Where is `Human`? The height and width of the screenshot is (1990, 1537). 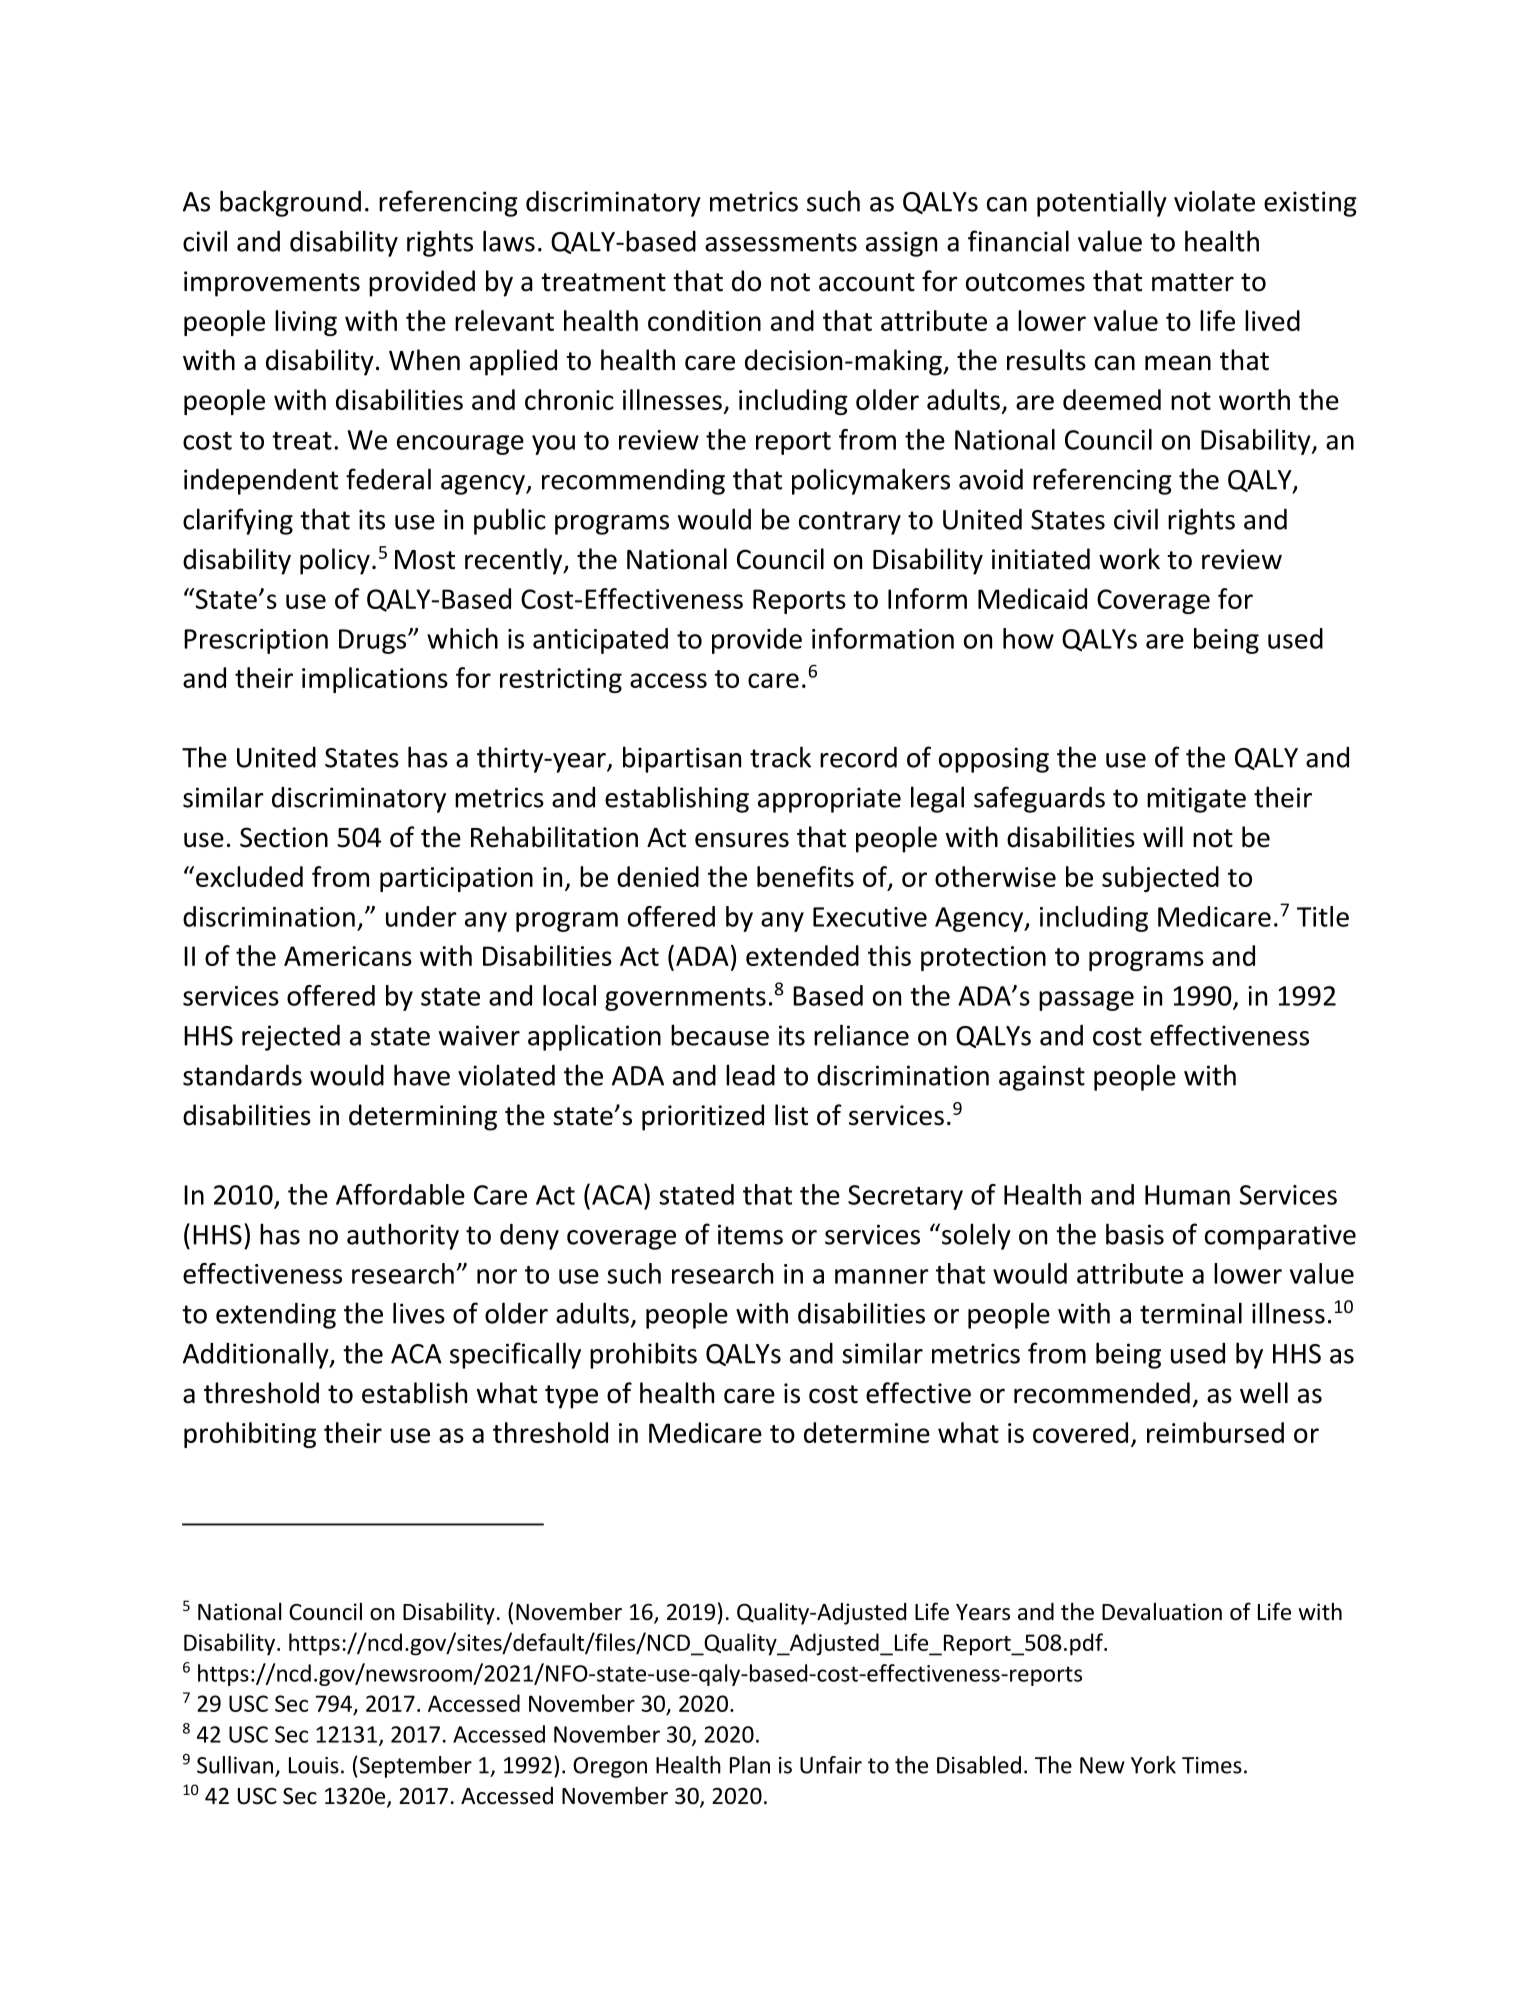
Human is located at coordinates (1187, 1195).
